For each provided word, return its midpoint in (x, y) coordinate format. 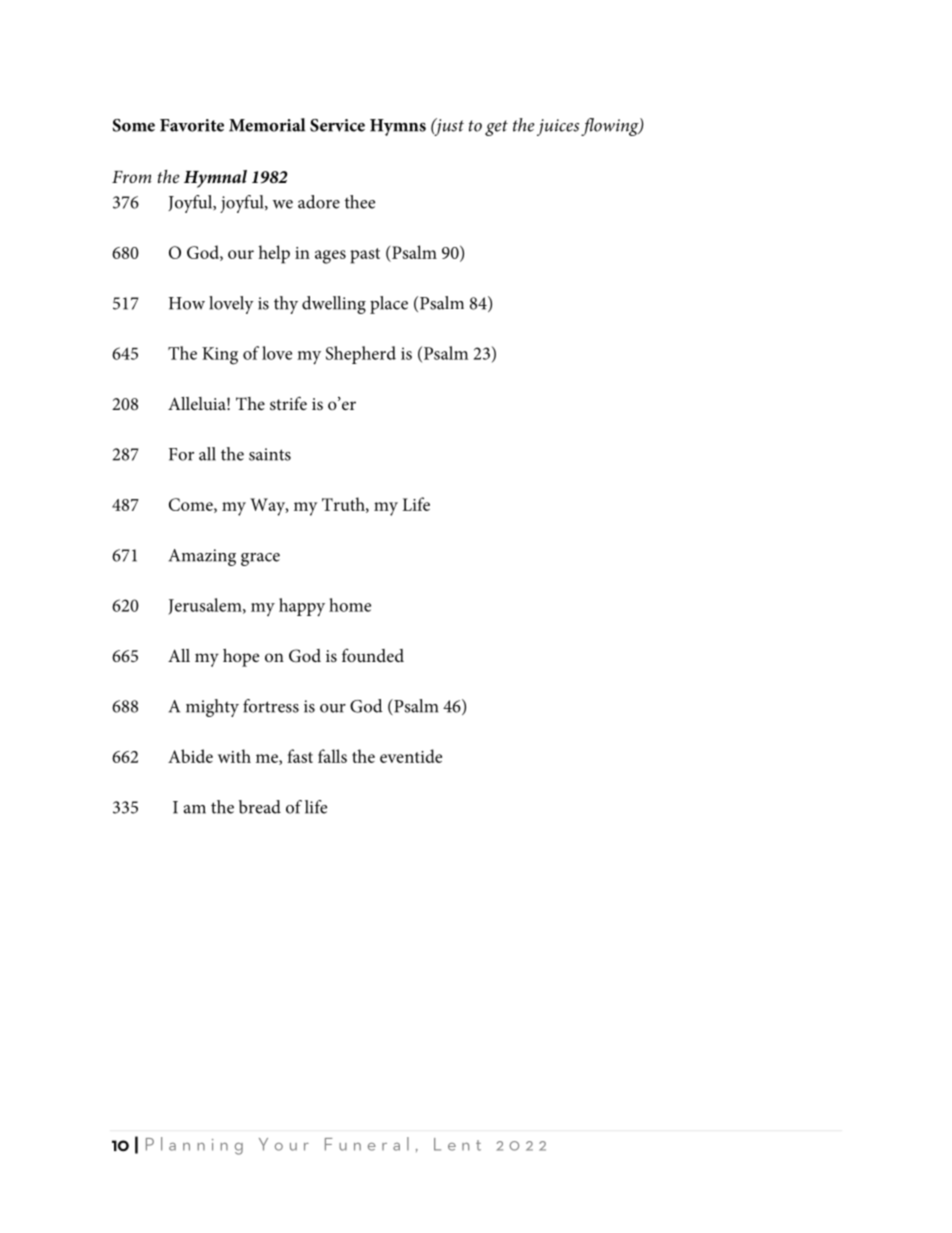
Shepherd (361, 355)
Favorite (192, 125)
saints (270, 454)
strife (288, 403)
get (496, 128)
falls (332, 756)
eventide (411, 756)
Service (337, 125)
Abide (190, 756)
